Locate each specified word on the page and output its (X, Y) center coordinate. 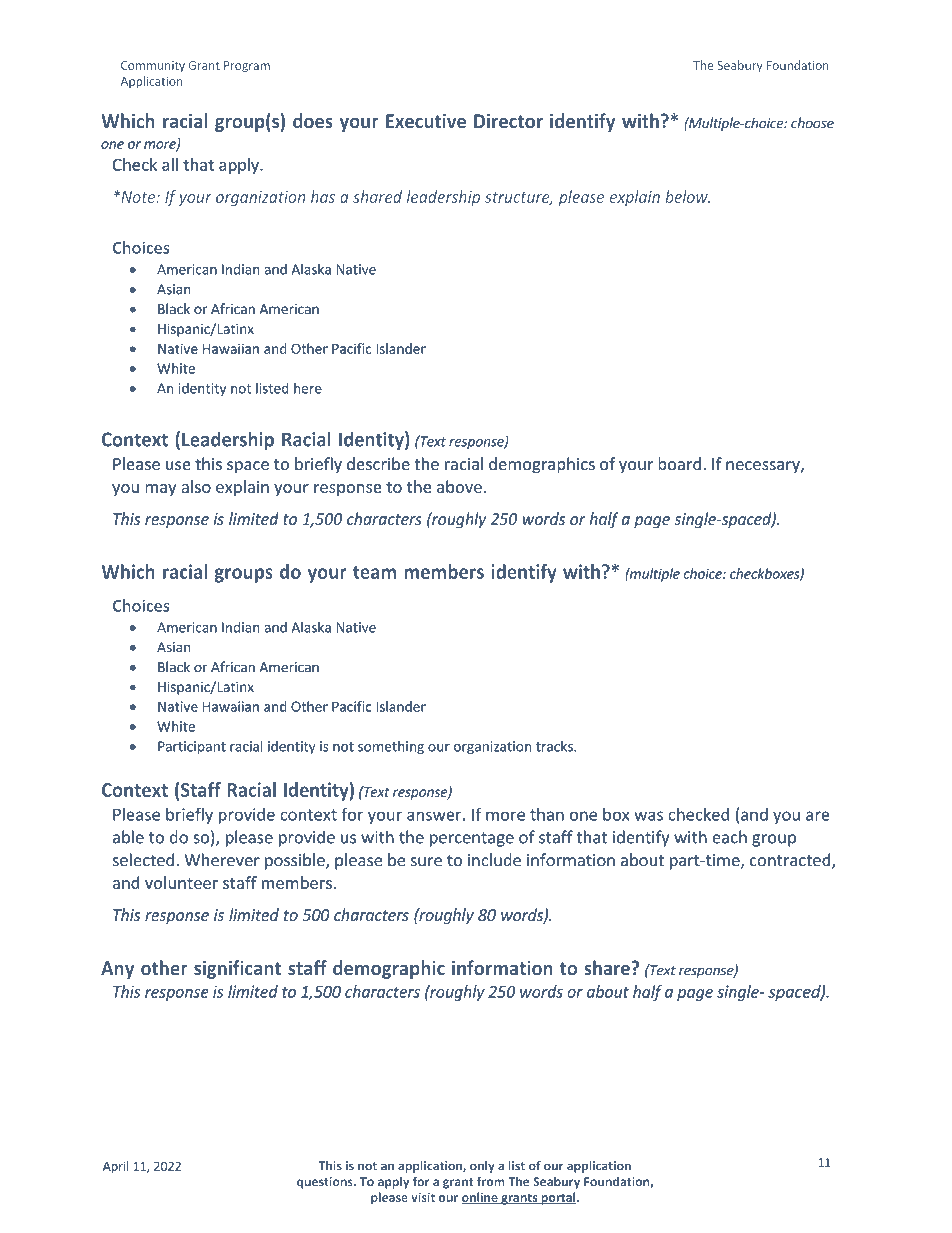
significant (237, 969)
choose (812, 123)
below (687, 196)
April (116, 1167)
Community (153, 67)
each (729, 837)
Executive (426, 121)
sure (426, 862)
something (391, 747)
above (459, 486)
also (196, 486)
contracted (791, 861)
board (679, 463)
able (128, 837)
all (170, 164)
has (323, 196)
